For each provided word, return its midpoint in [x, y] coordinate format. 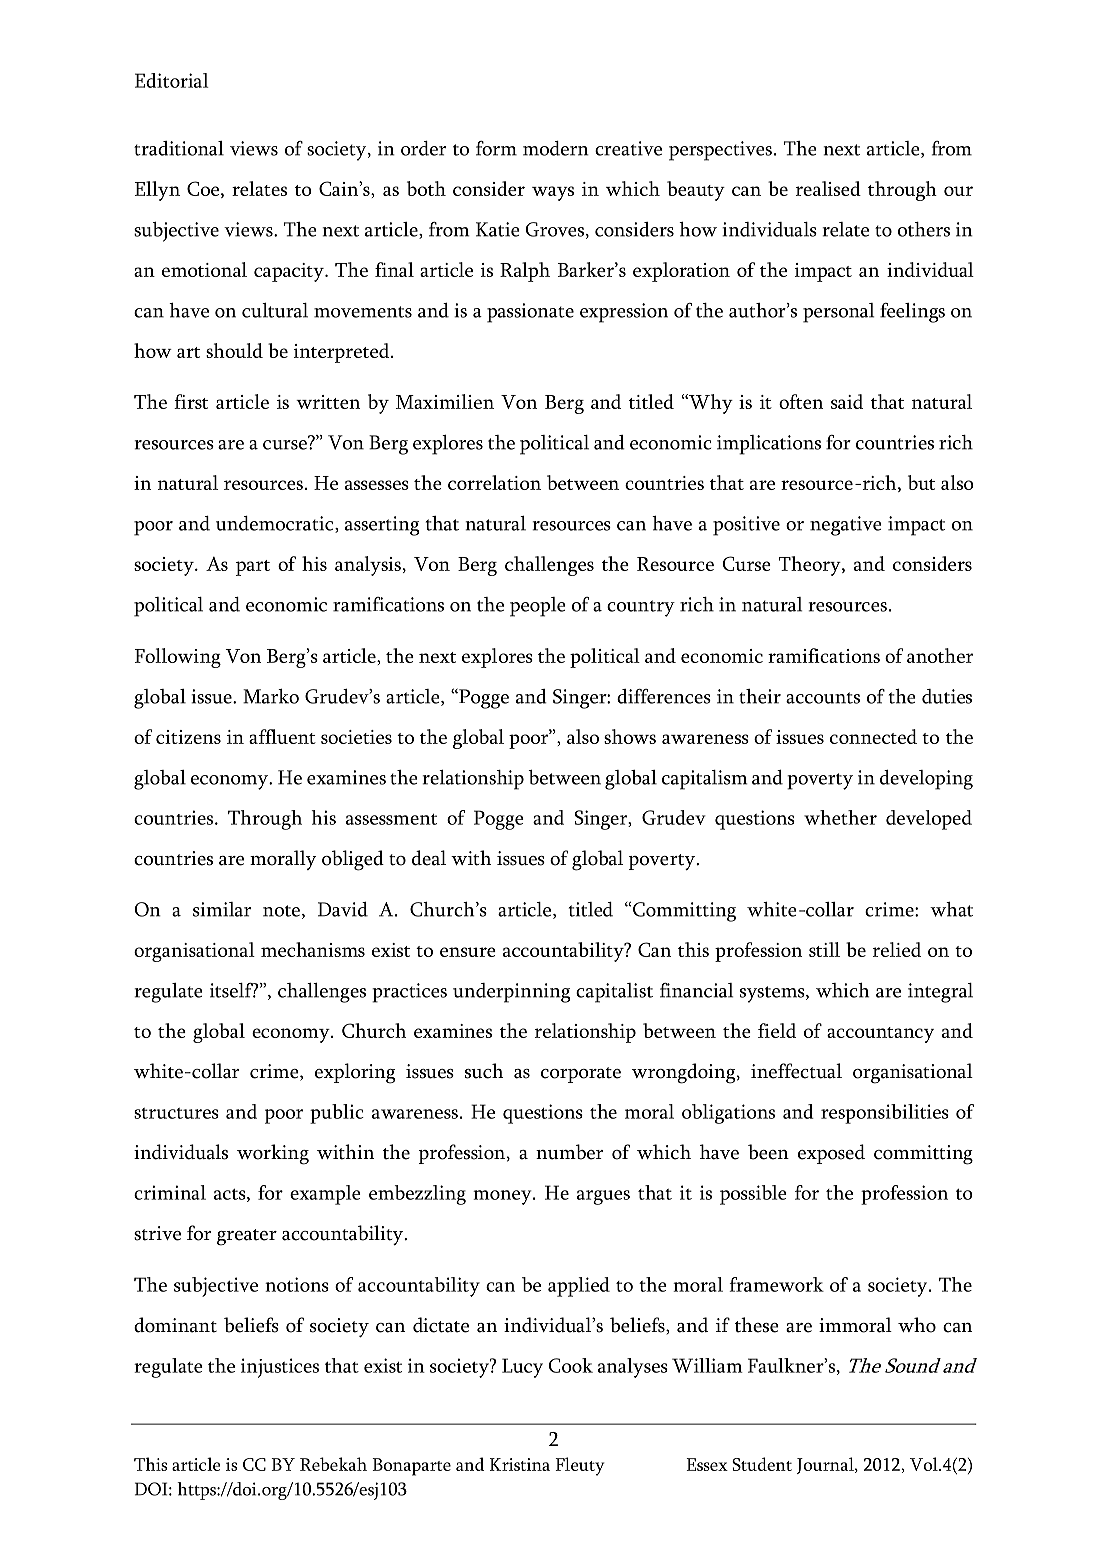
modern [556, 148]
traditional [179, 148]
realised [828, 188]
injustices [280, 1368]
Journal [826, 1465]
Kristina [520, 1464]
